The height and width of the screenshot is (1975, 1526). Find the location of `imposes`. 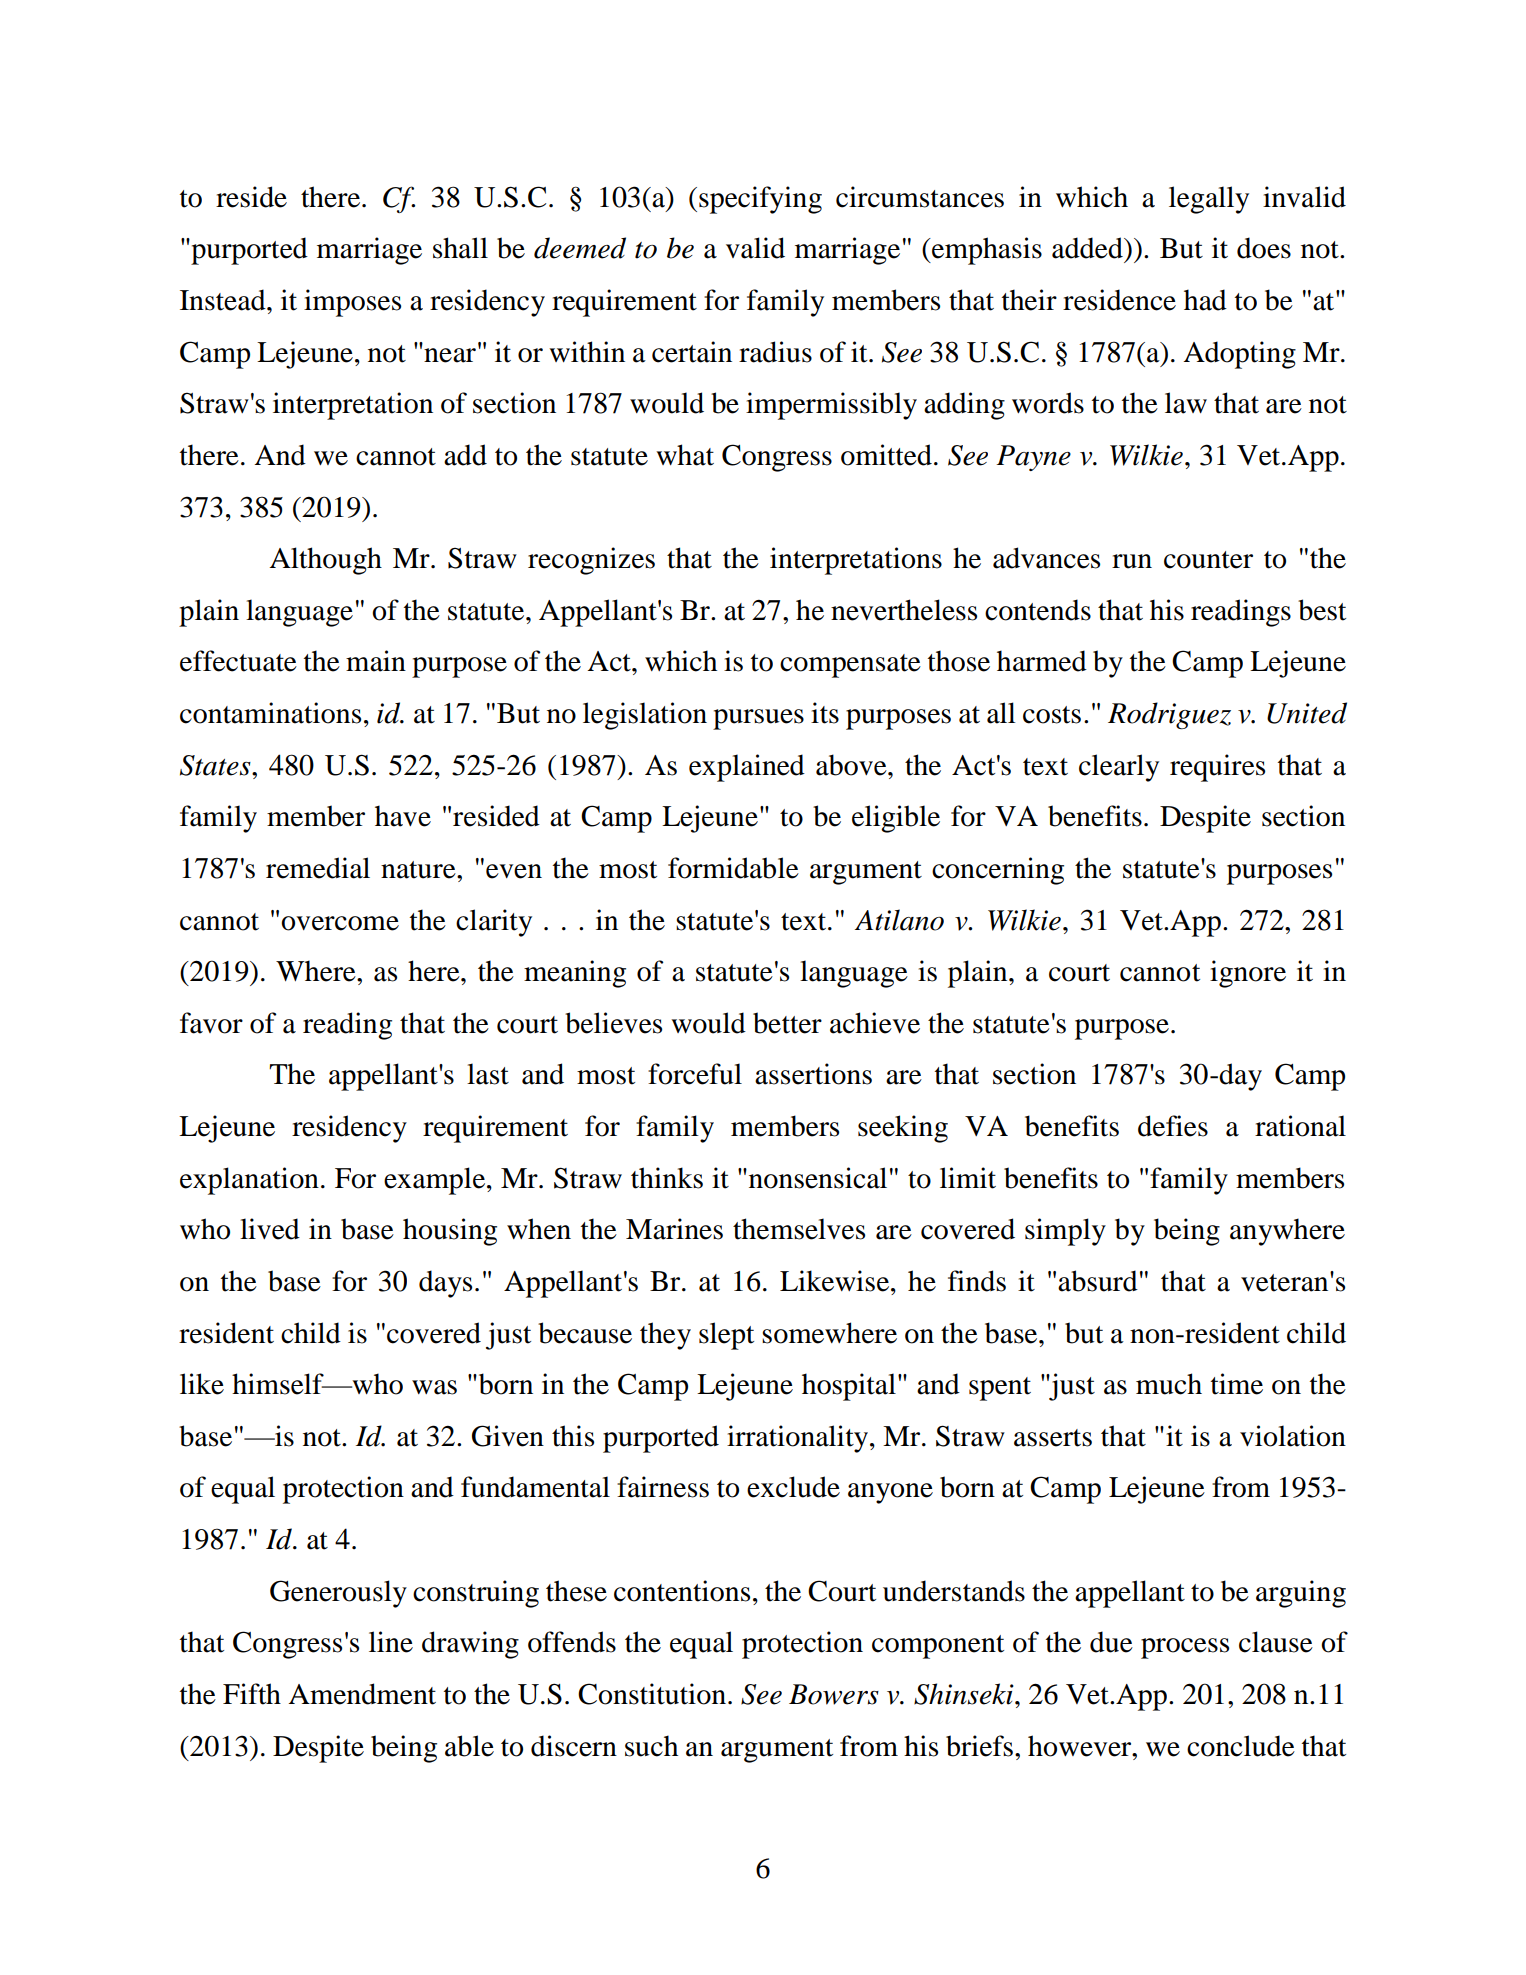

imposes is located at coordinates (352, 303).
